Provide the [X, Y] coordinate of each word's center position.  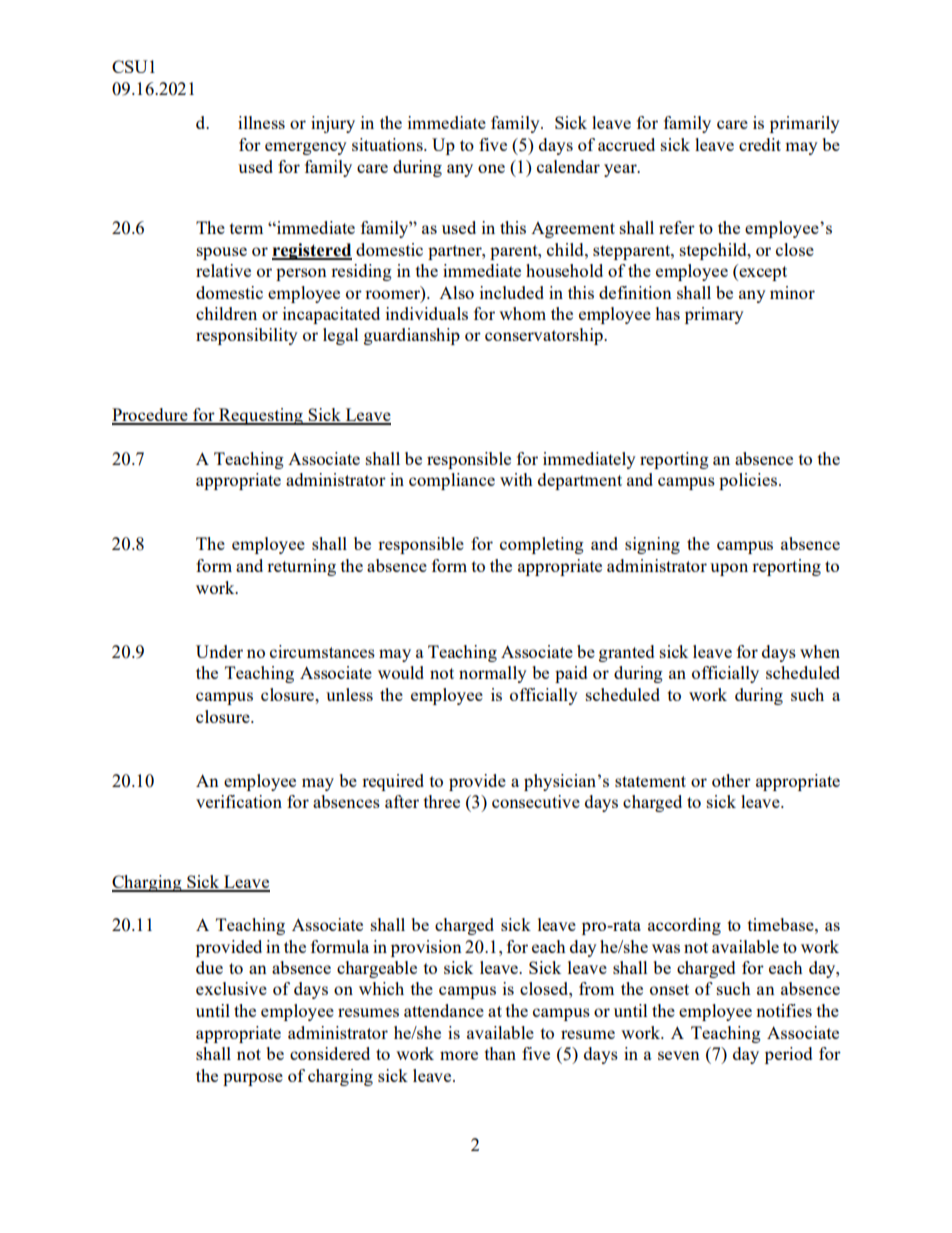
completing [542, 545]
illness [261, 122]
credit [760, 144]
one [491, 168]
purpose [253, 1079]
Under [219, 651]
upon [729, 569]
